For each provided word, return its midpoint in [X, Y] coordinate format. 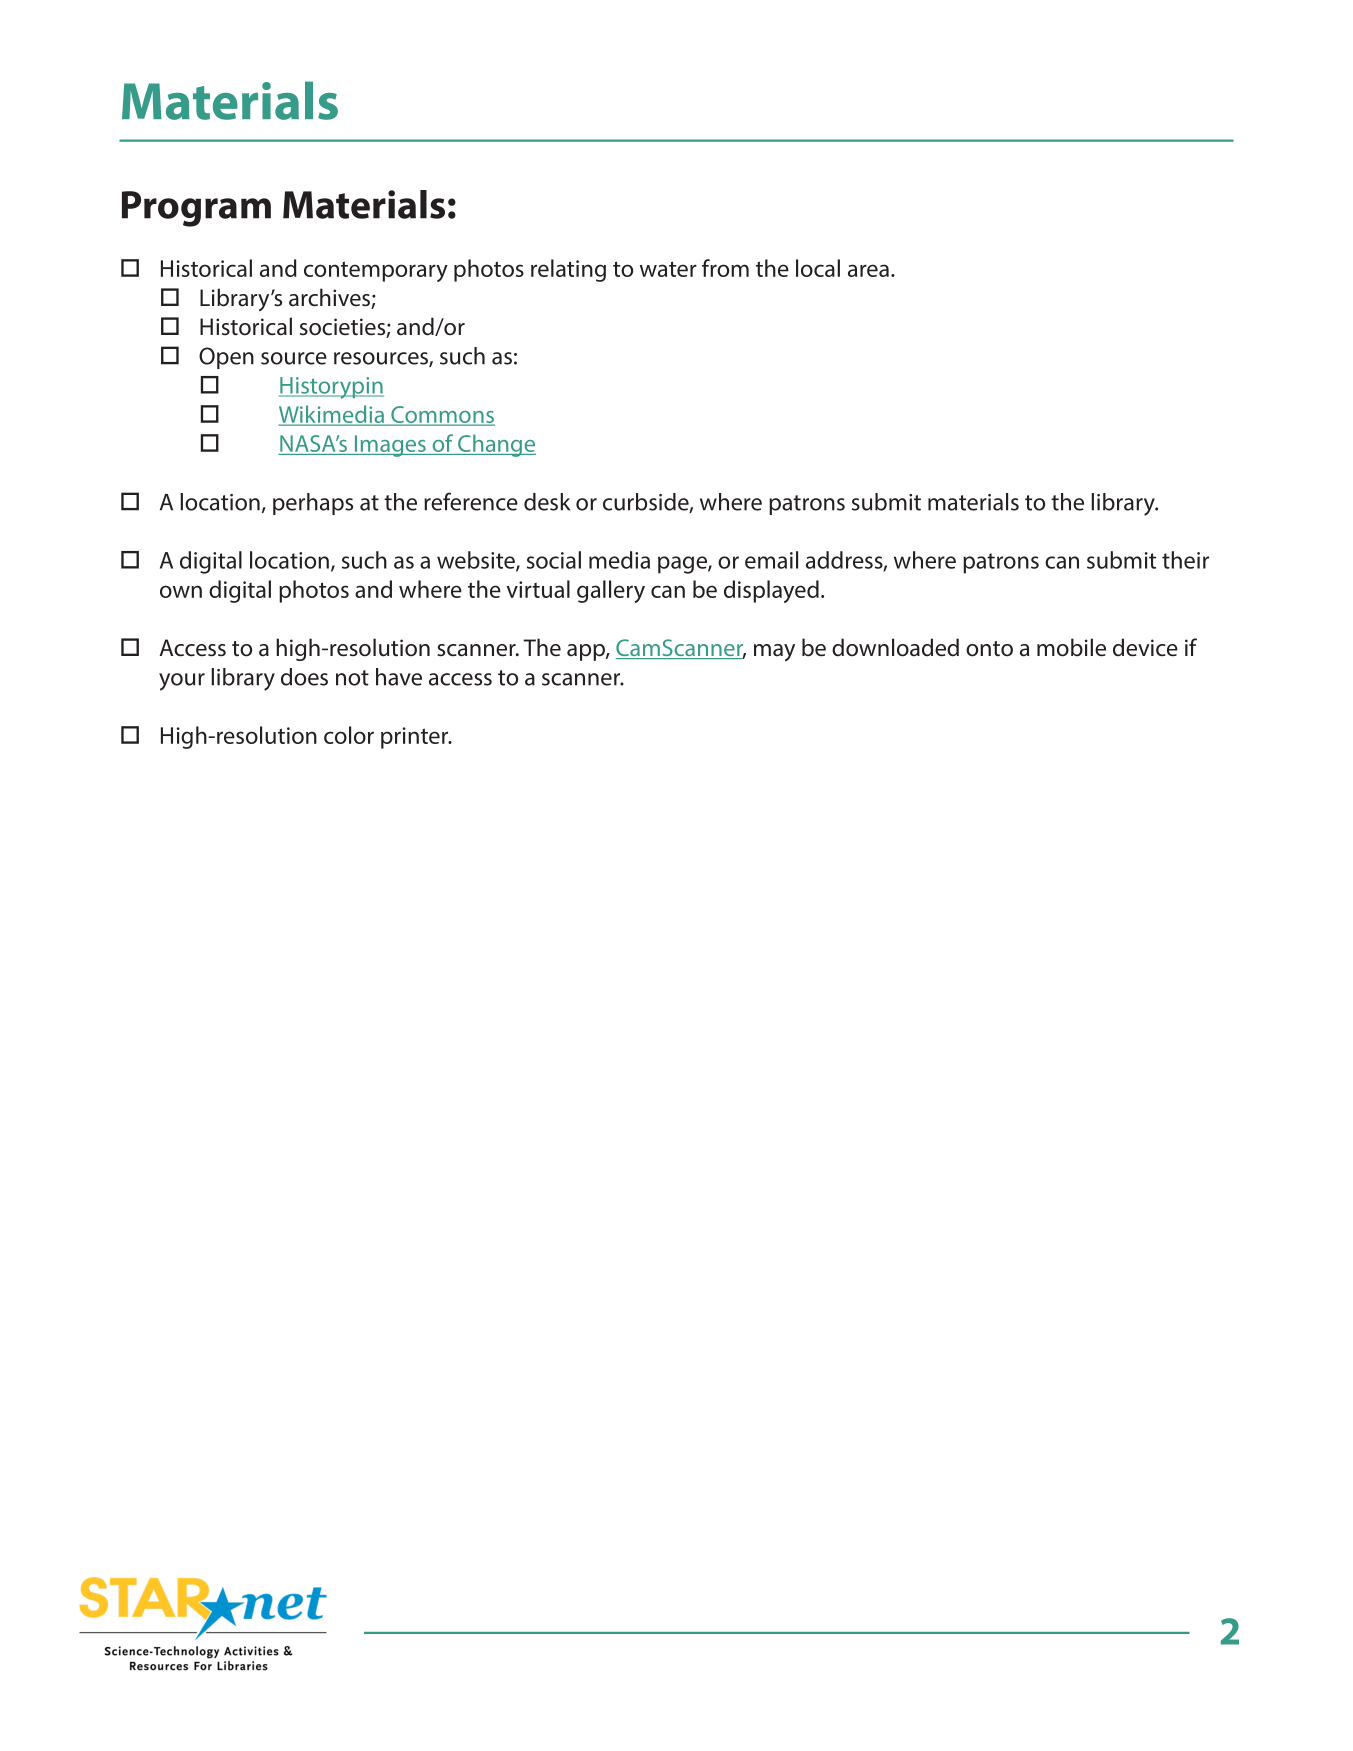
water [668, 269]
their [1185, 560]
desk [547, 502]
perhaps [313, 504]
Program [196, 209]
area [868, 270]
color [349, 735]
